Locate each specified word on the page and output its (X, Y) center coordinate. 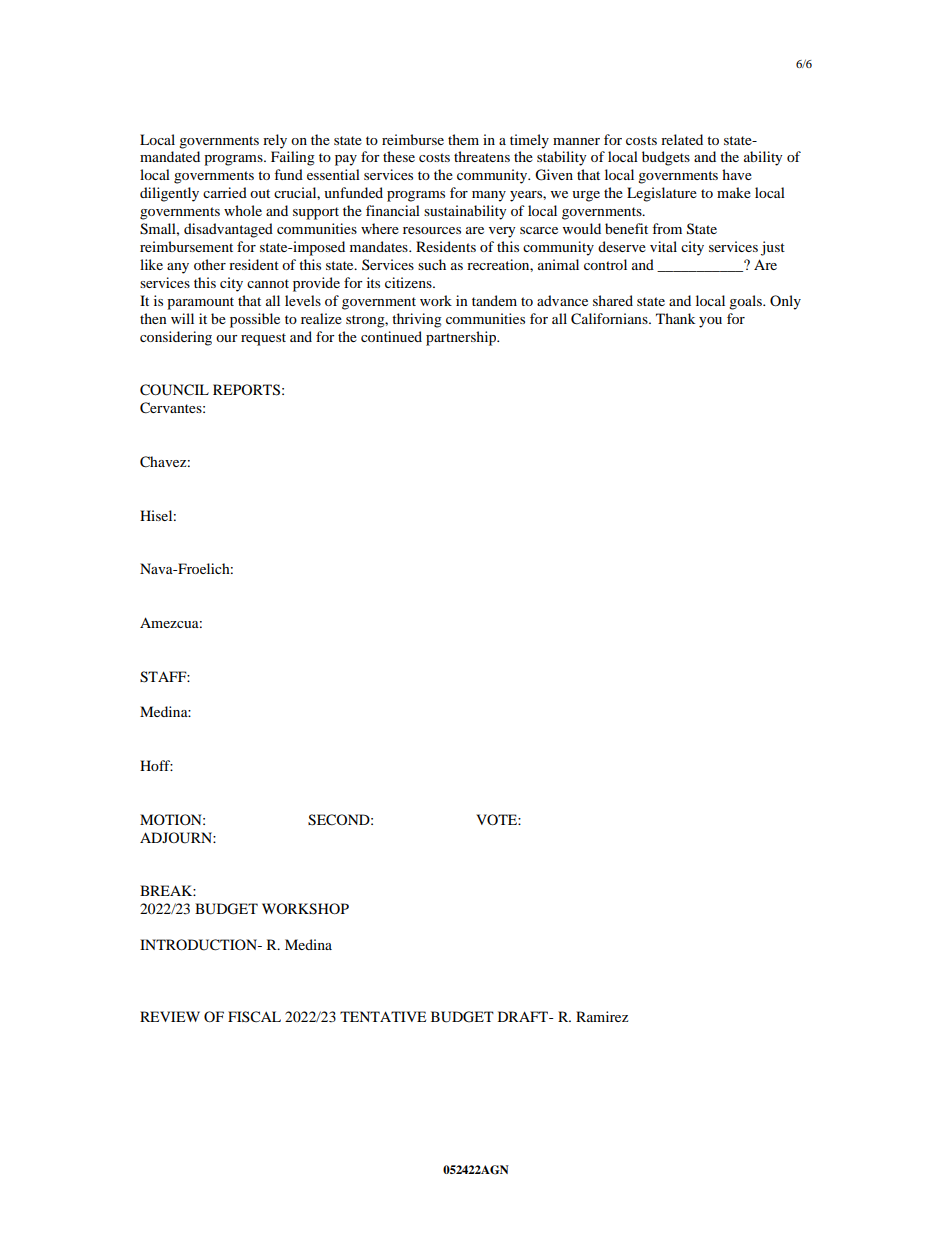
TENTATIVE (383, 1016)
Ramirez (602, 1016)
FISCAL (254, 1017)
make (734, 192)
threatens (482, 156)
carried (225, 192)
